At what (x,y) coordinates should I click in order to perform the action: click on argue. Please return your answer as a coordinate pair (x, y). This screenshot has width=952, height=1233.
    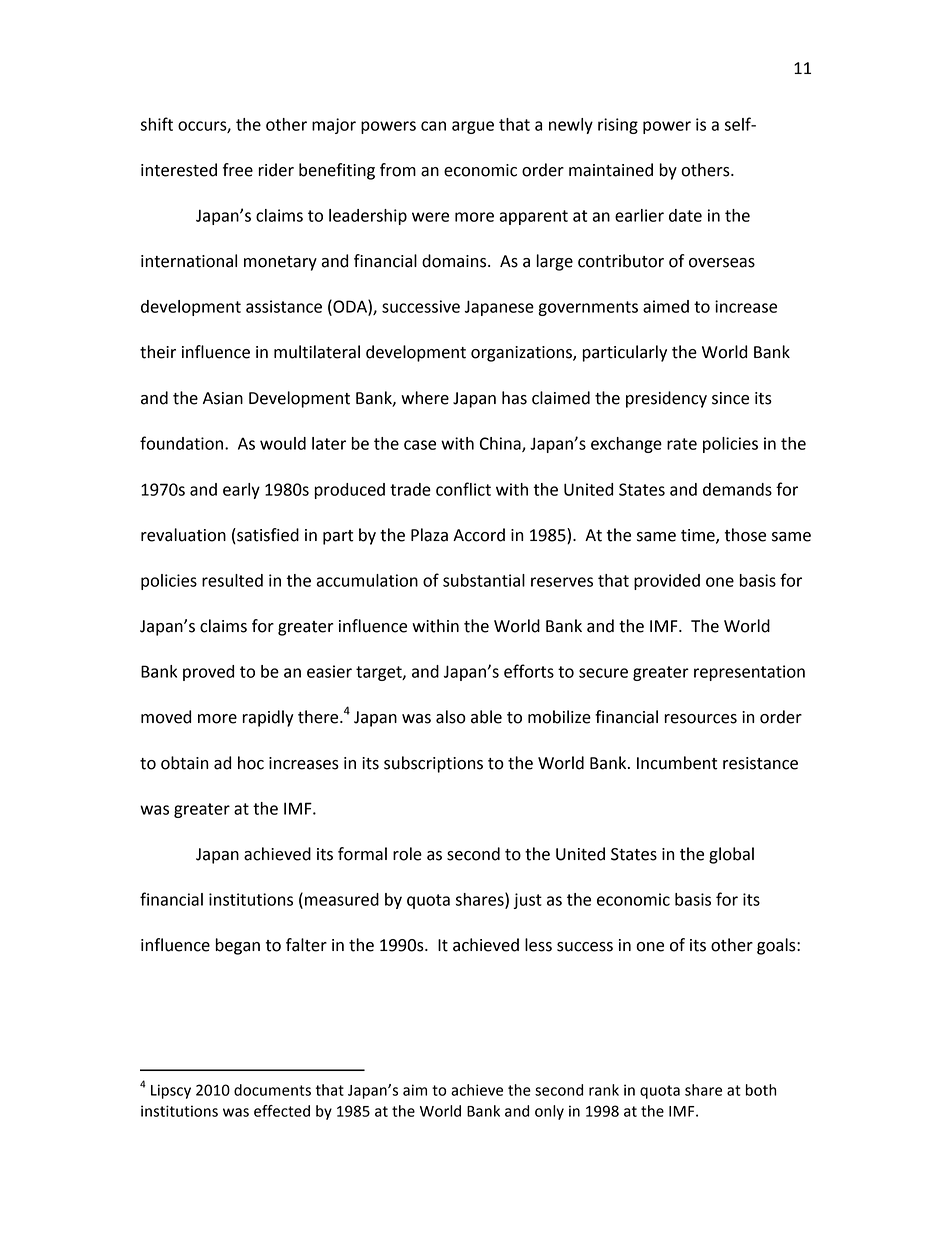
    Looking at the image, I should click on (473, 127).
